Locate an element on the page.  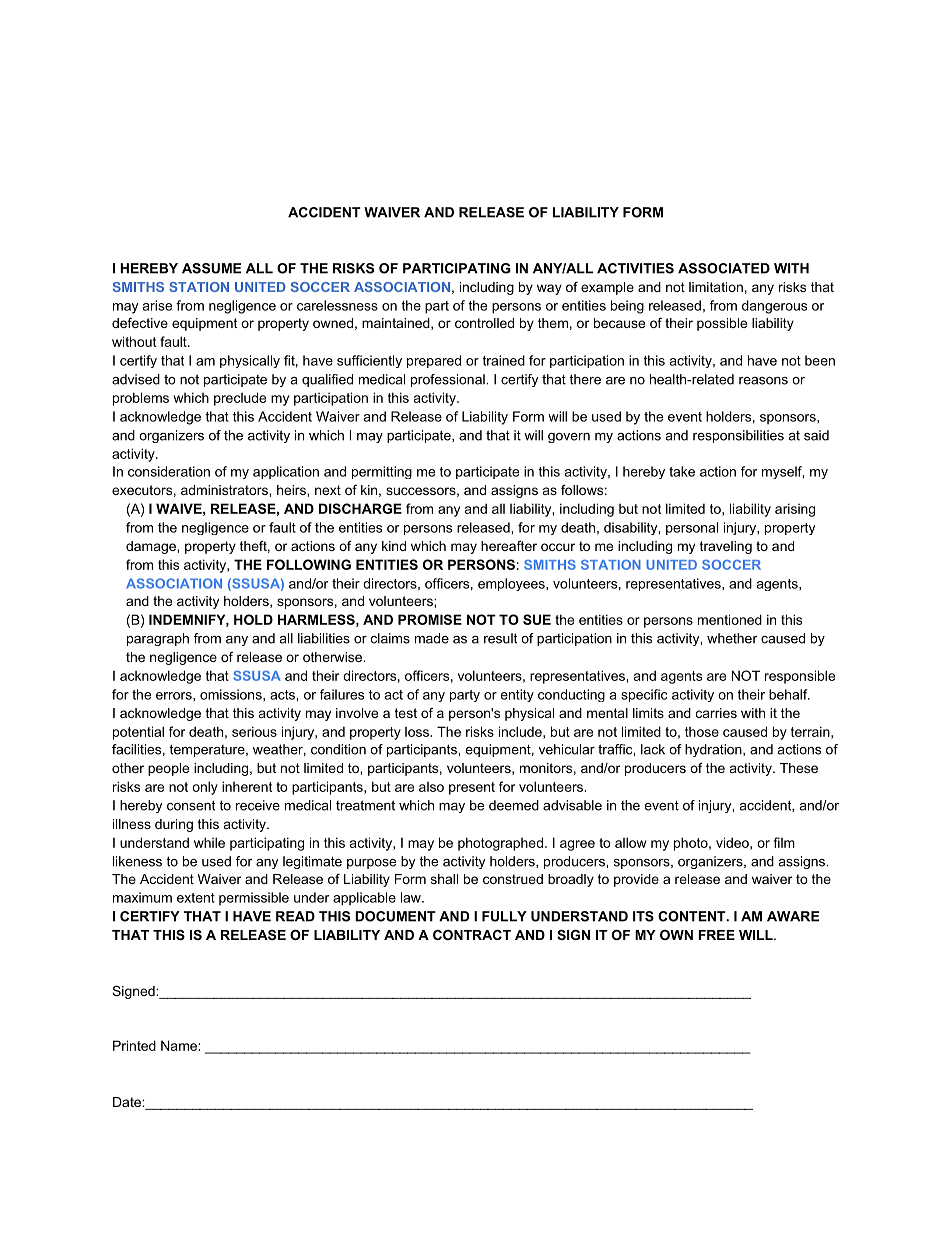
paragraph is located at coordinates (158, 639).
